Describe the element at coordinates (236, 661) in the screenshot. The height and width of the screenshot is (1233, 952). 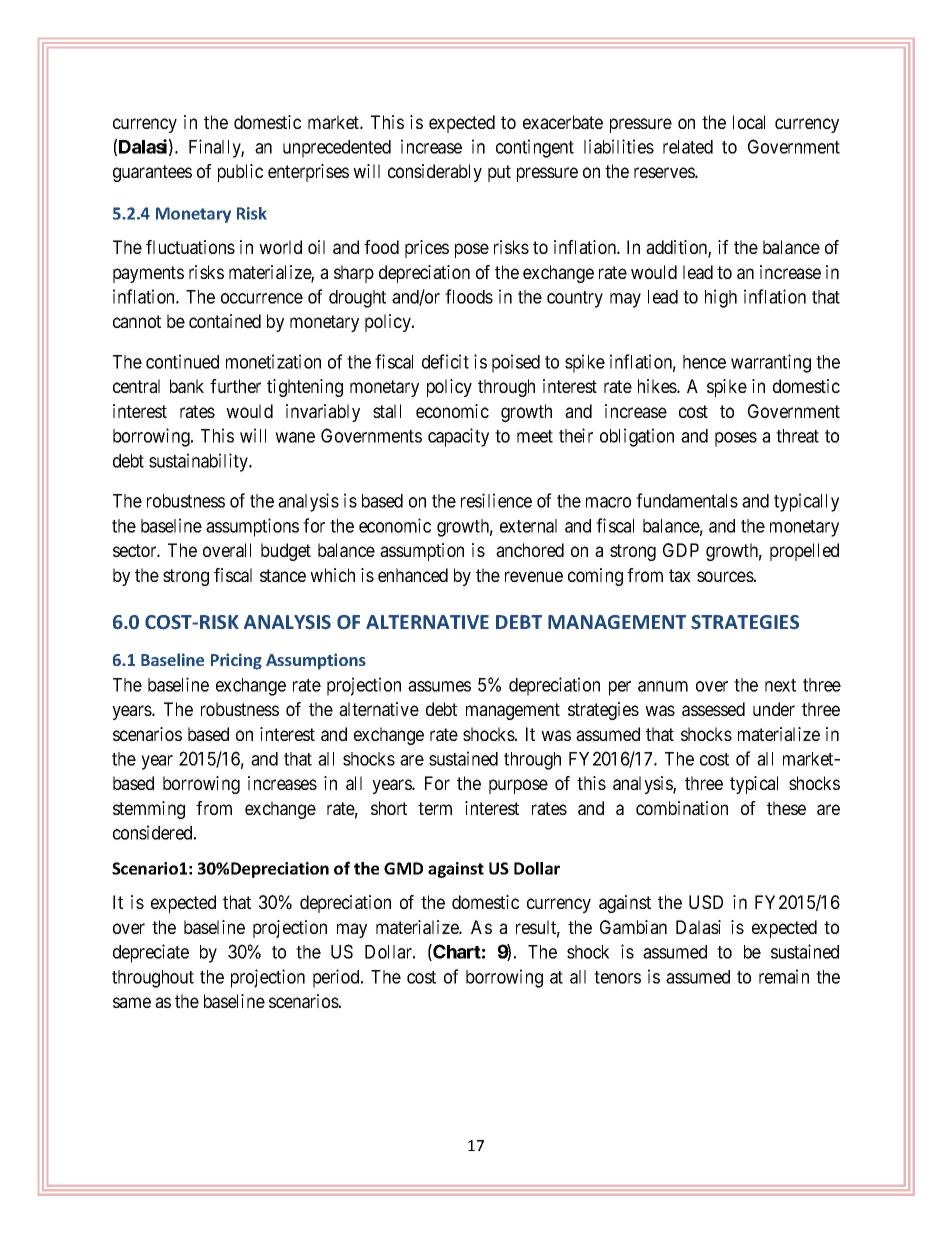
I see `Pricing` at that location.
